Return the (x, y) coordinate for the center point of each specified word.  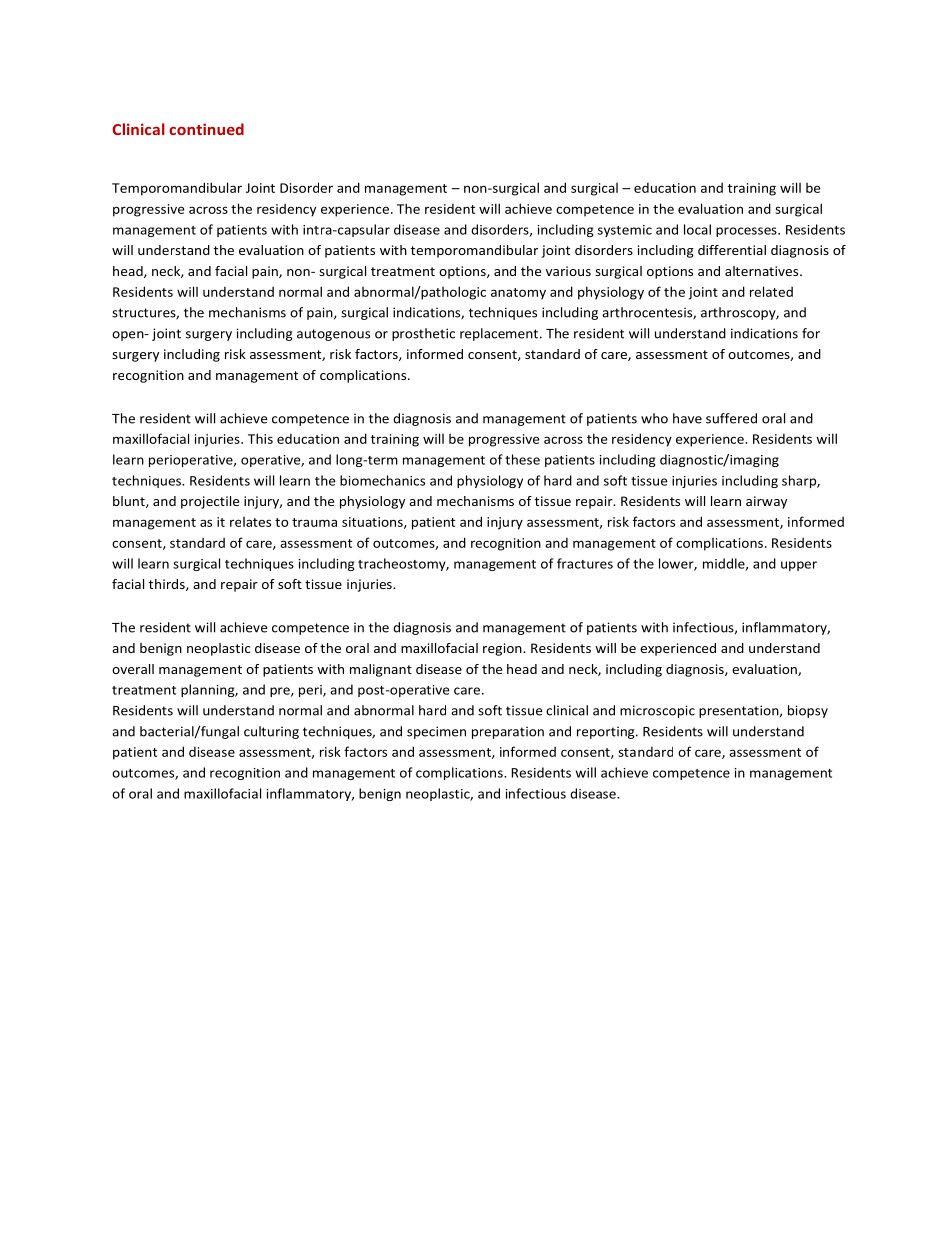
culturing (271, 732)
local (697, 229)
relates (250, 522)
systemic (625, 231)
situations (373, 523)
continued (206, 129)
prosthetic (423, 334)
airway (766, 502)
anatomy (518, 294)
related (771, 291)
